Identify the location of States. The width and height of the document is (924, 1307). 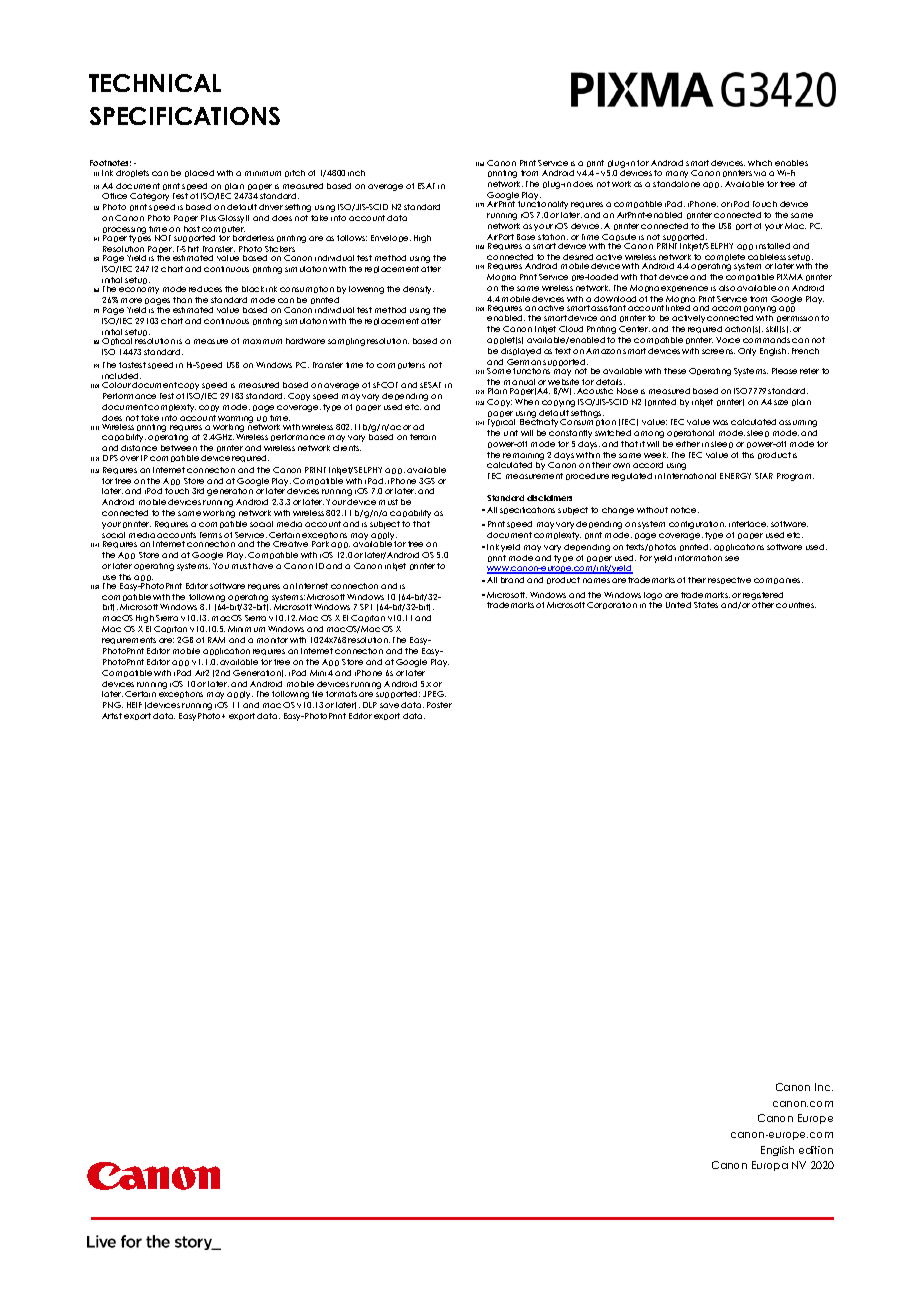
(706, 605).
